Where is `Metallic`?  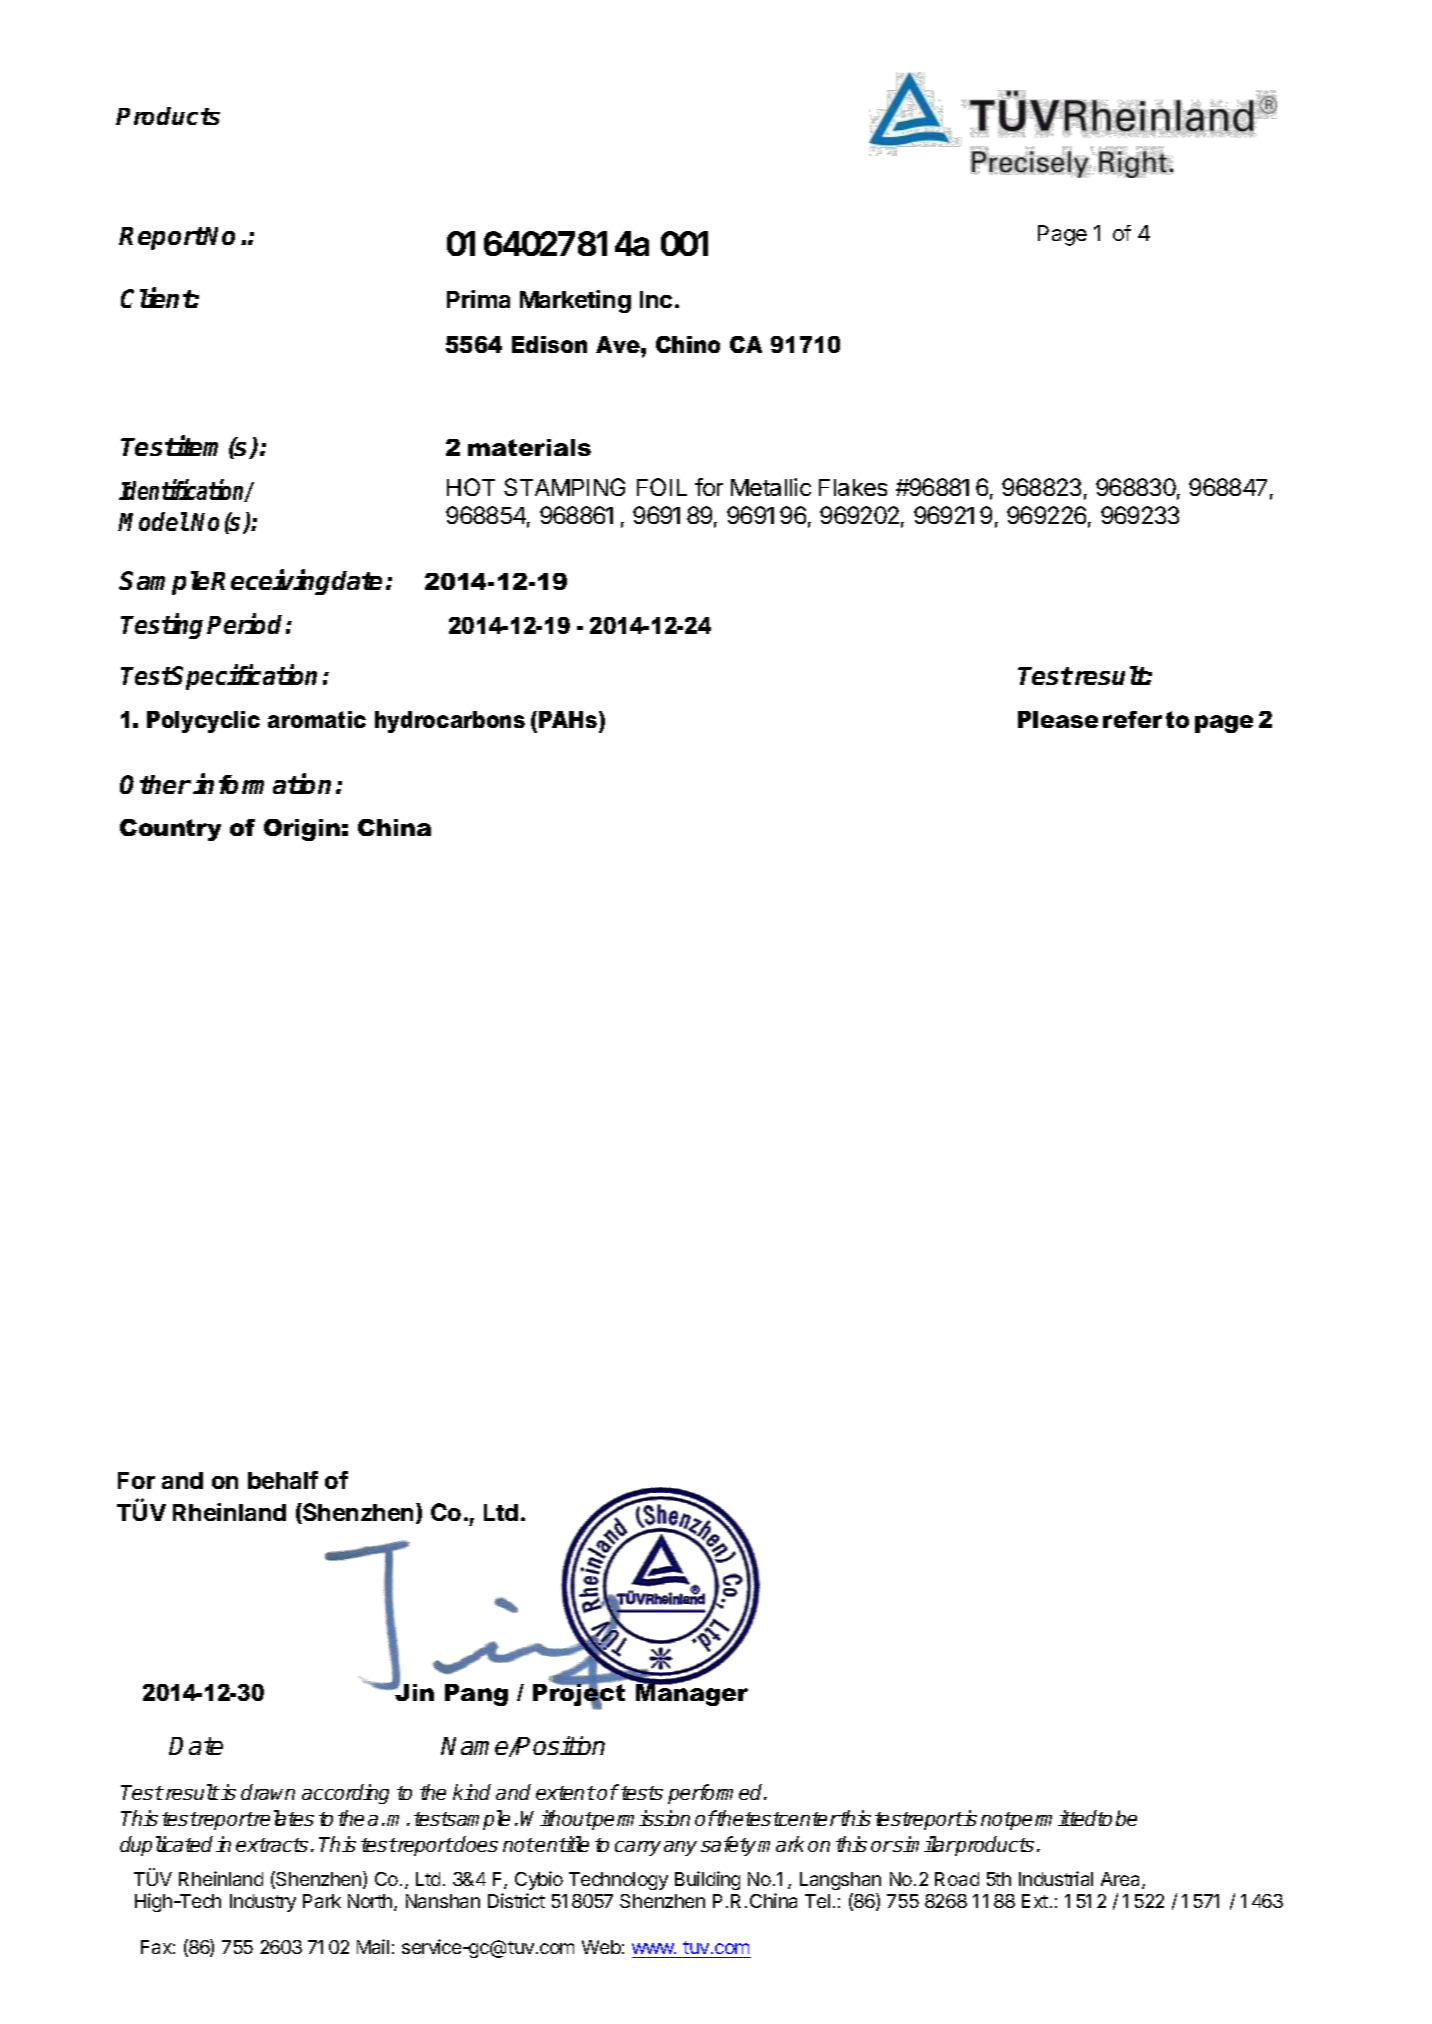
Metallic is located at coordinates (771, 487).
